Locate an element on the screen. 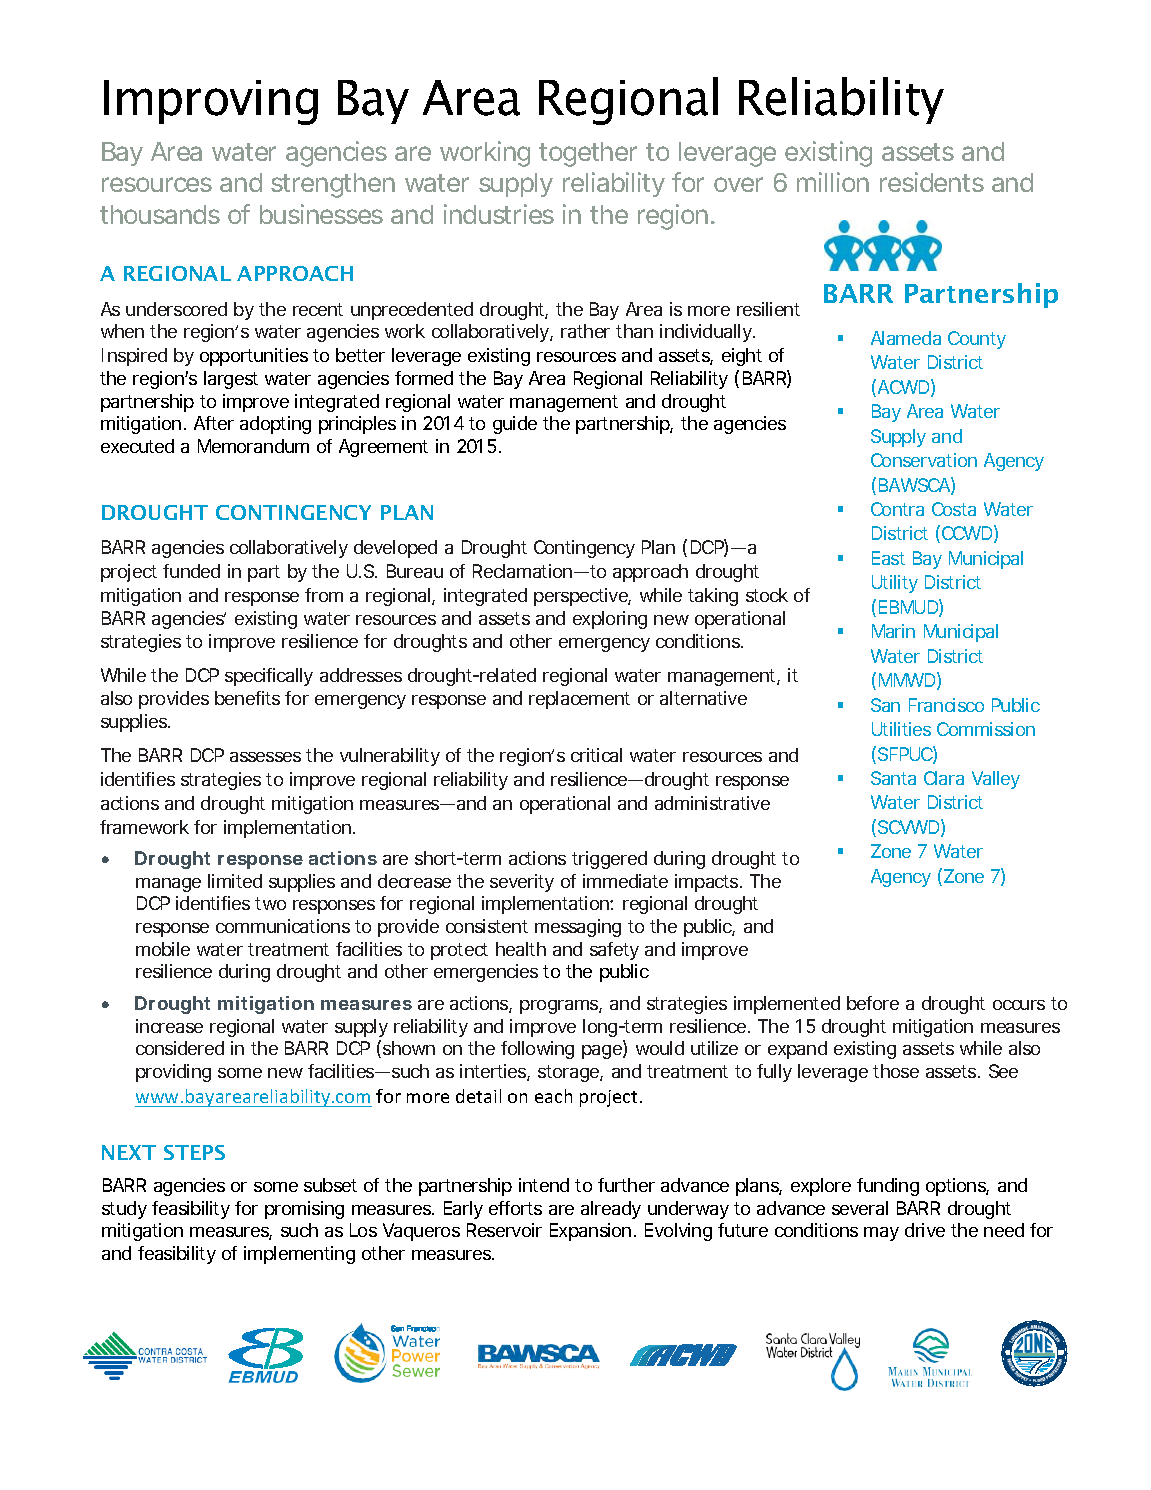  promising is located at coordinates (304, 1210).
